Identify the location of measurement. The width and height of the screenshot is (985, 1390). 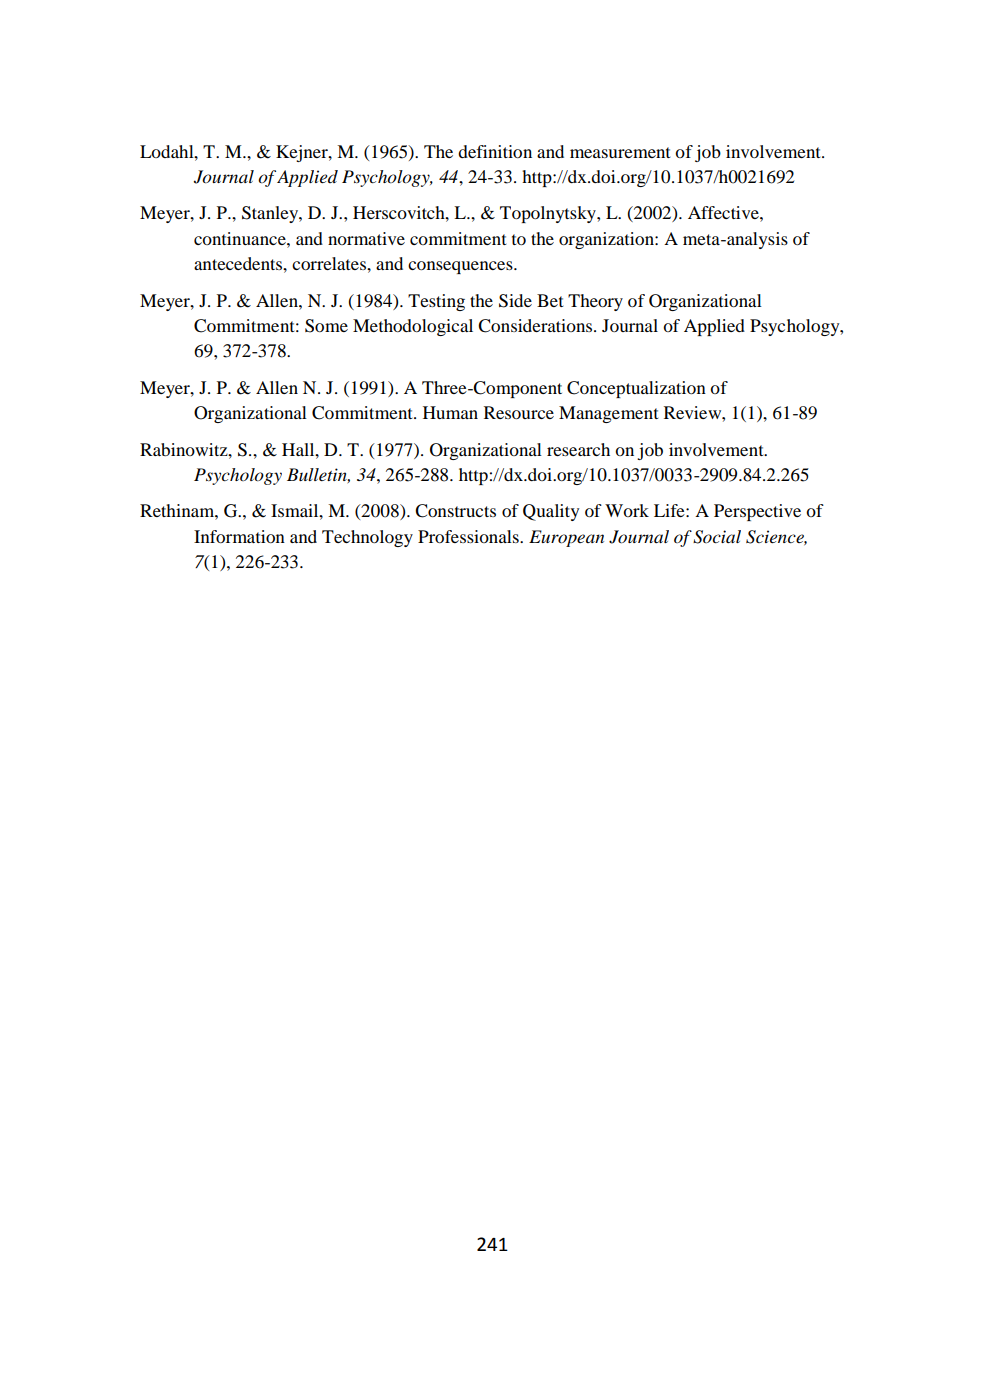
(620, 152).
